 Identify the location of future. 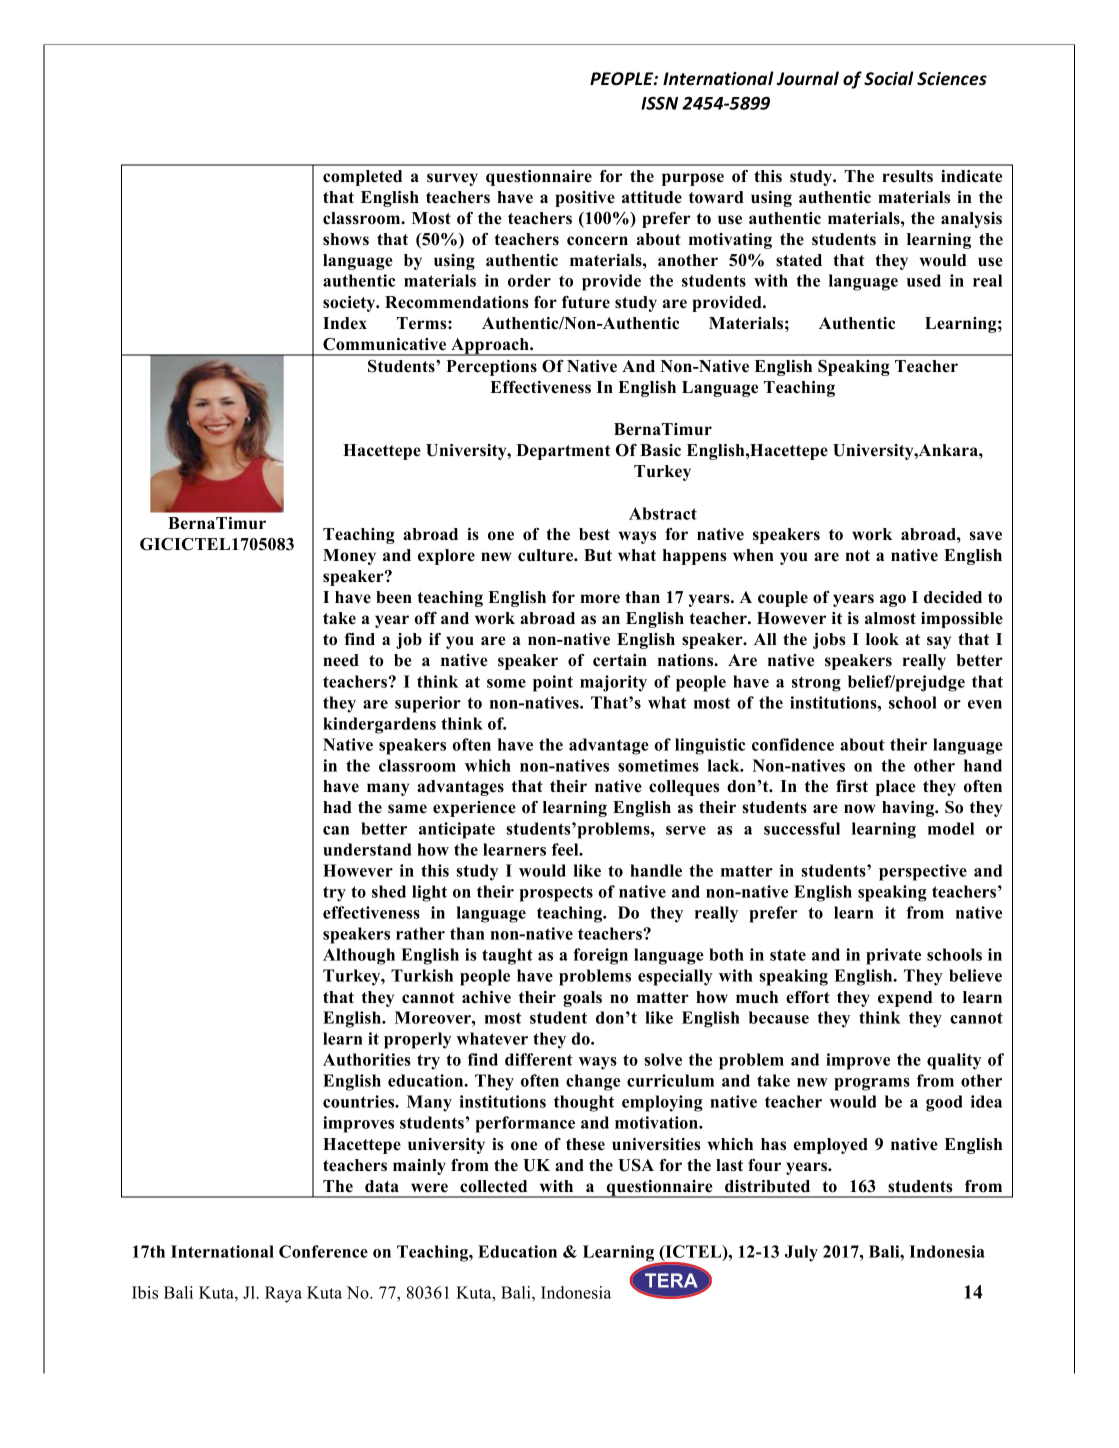
(586, 302).
